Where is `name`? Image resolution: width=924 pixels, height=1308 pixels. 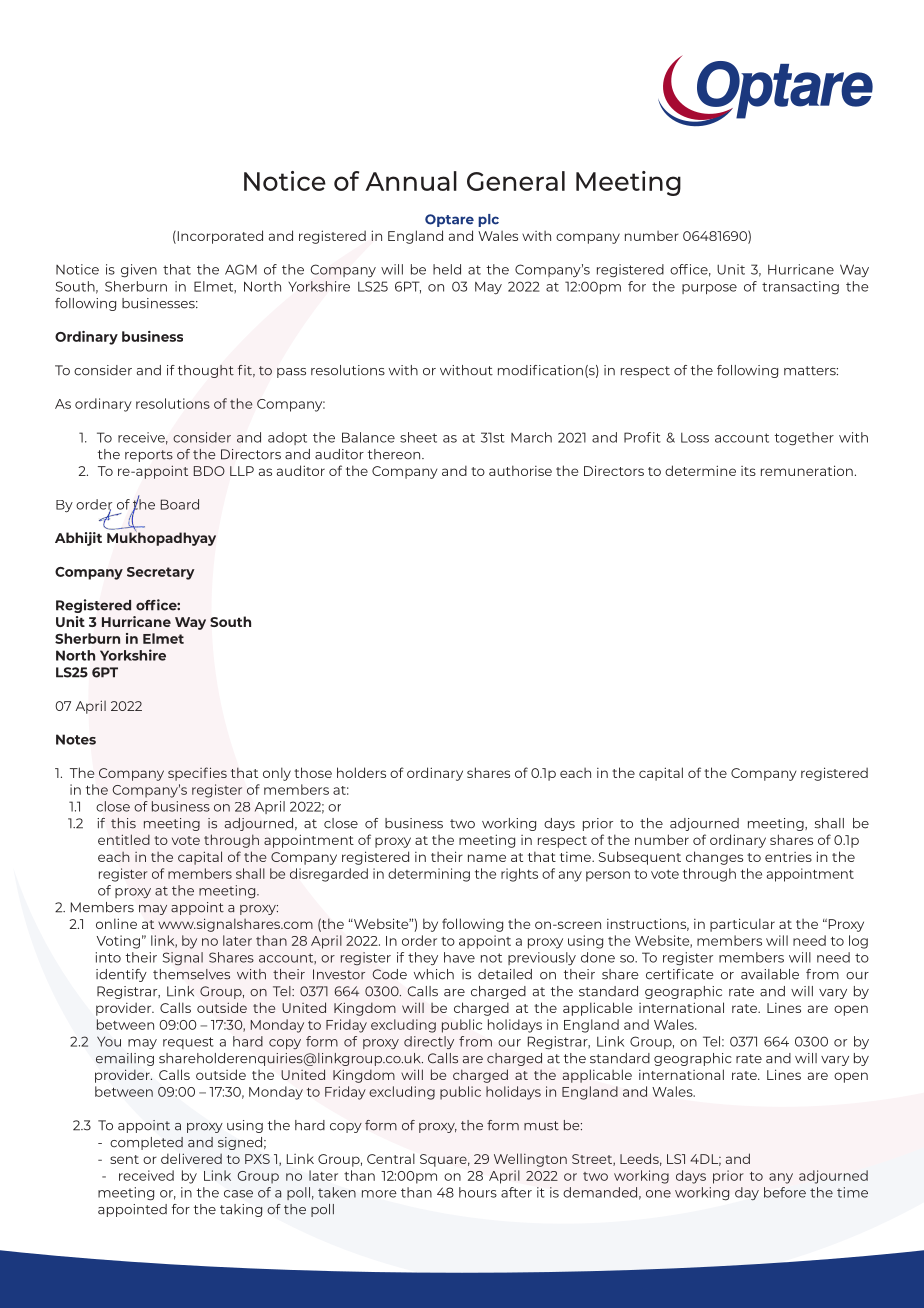
name is located at coordinates (487, 858).
